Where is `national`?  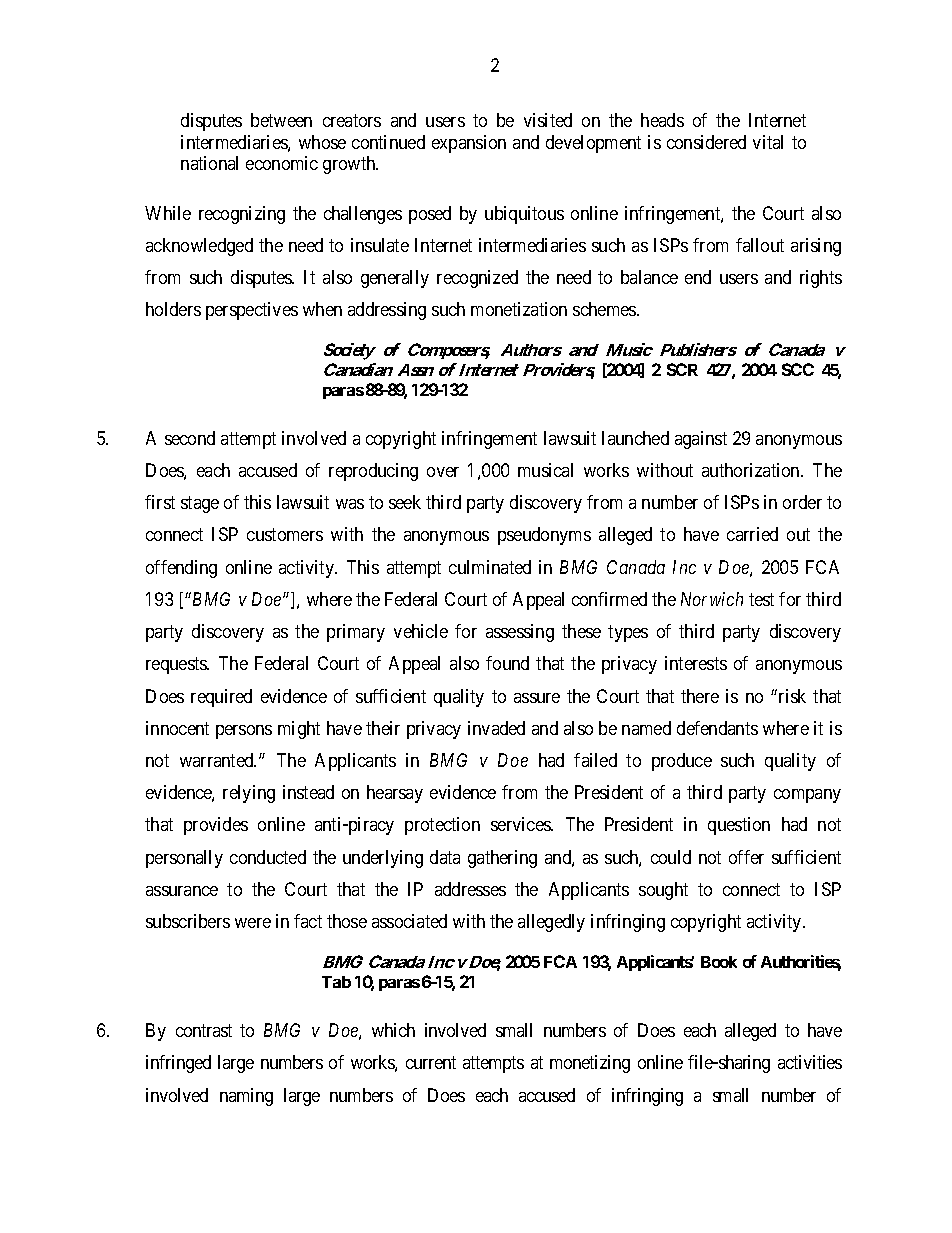 national is located at coordinates (209, 163).
